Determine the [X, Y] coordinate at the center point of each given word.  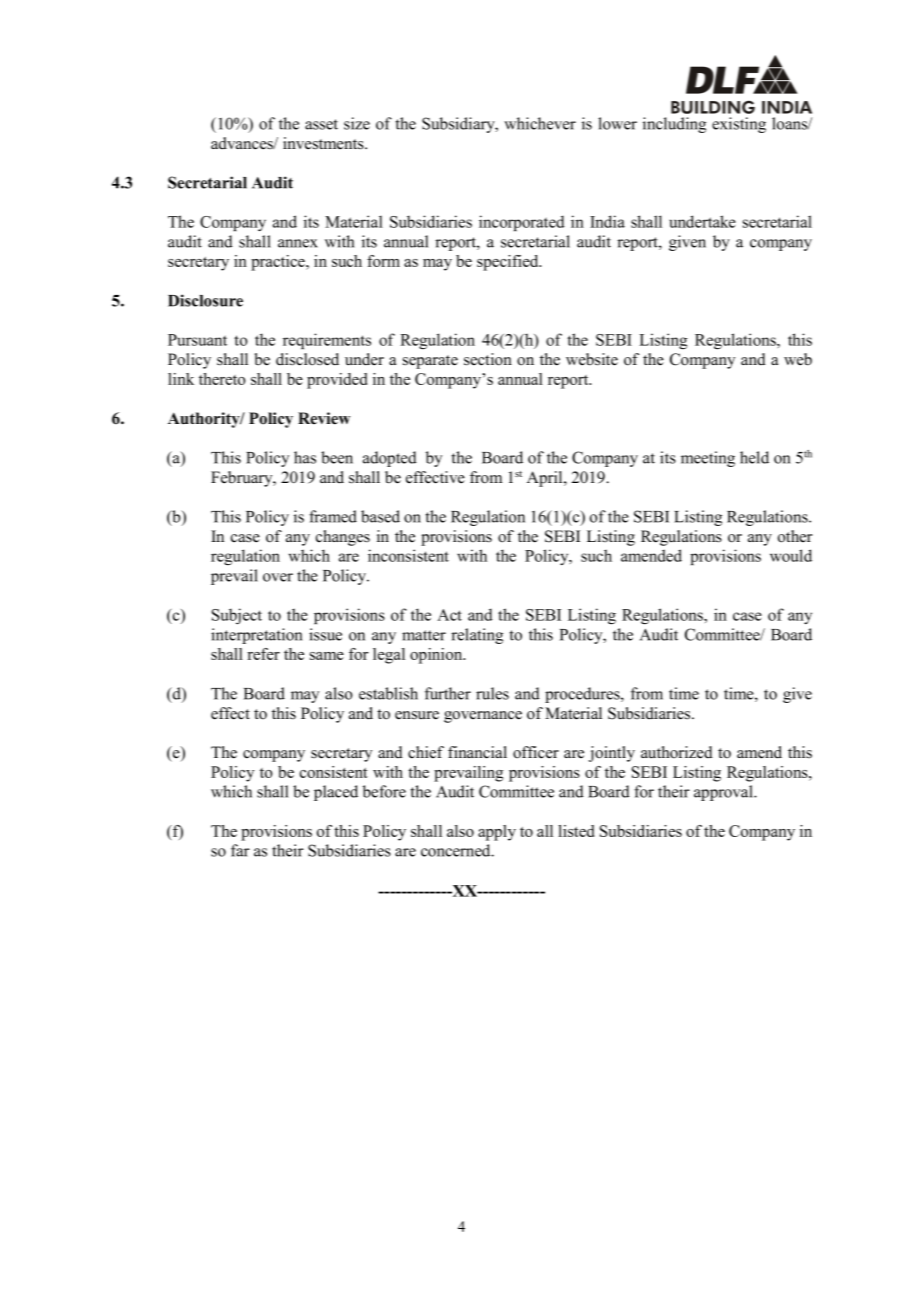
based [380, 516]
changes [343, 538]
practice [279, 263]
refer [263, 654]
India [607, 221]
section [488, 359]
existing [739, 125]
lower [617, 123]
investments [324, 143]
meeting [708, 459]
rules [492, 693]
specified [509, 263]
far [240, 850]
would [791, 555]
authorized [677, 752]
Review [324, 418]
